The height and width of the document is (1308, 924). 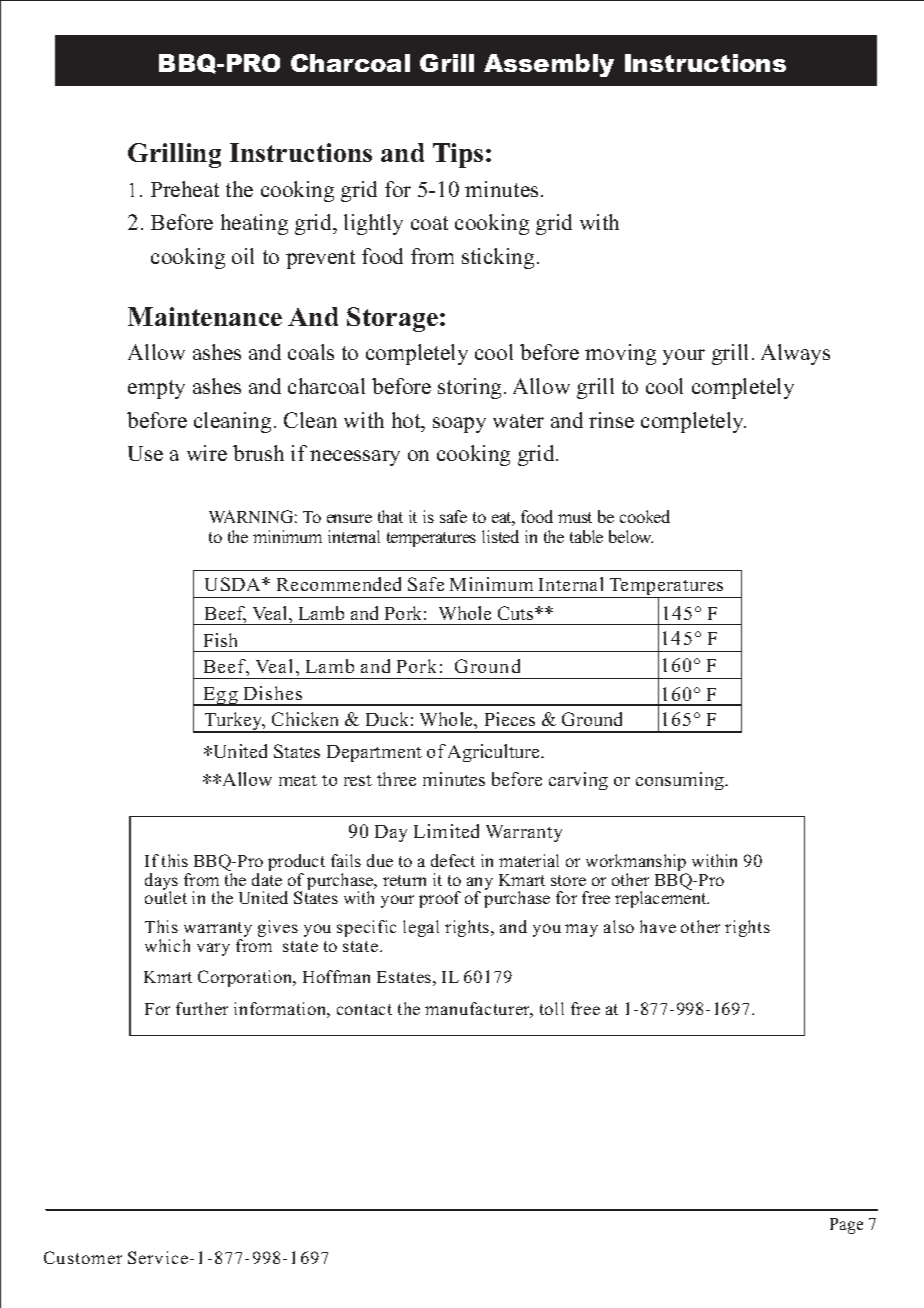 What do you see at coordinates (517, 613) in the document?
I see `Cuts` at bounding box center [517, 613].
